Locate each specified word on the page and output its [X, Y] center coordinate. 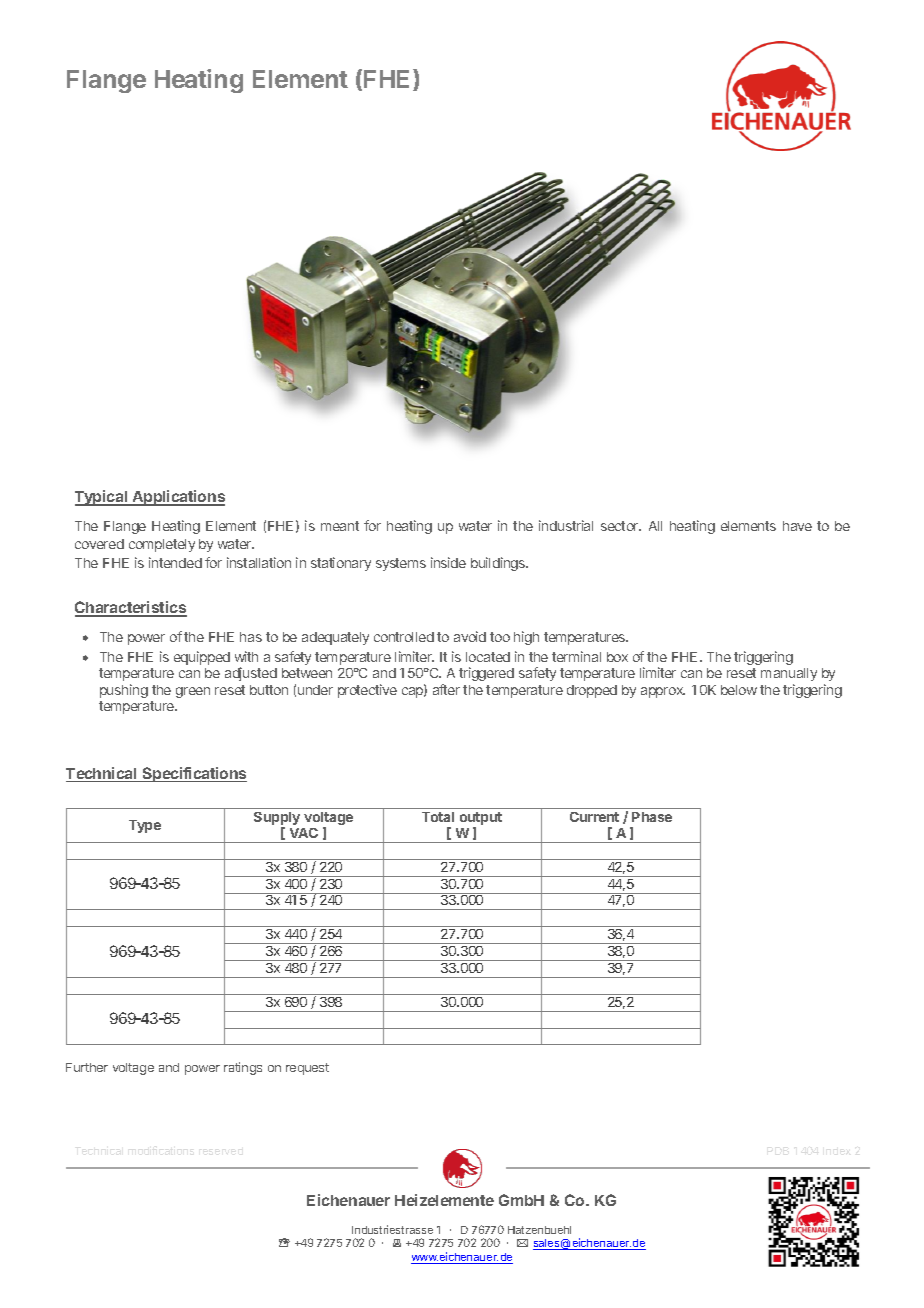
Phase [652, 817]
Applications [177, 498]
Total [438, 817]
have [797, 526]
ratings [243, 1068]
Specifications [193, 774]
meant [340, 526]
